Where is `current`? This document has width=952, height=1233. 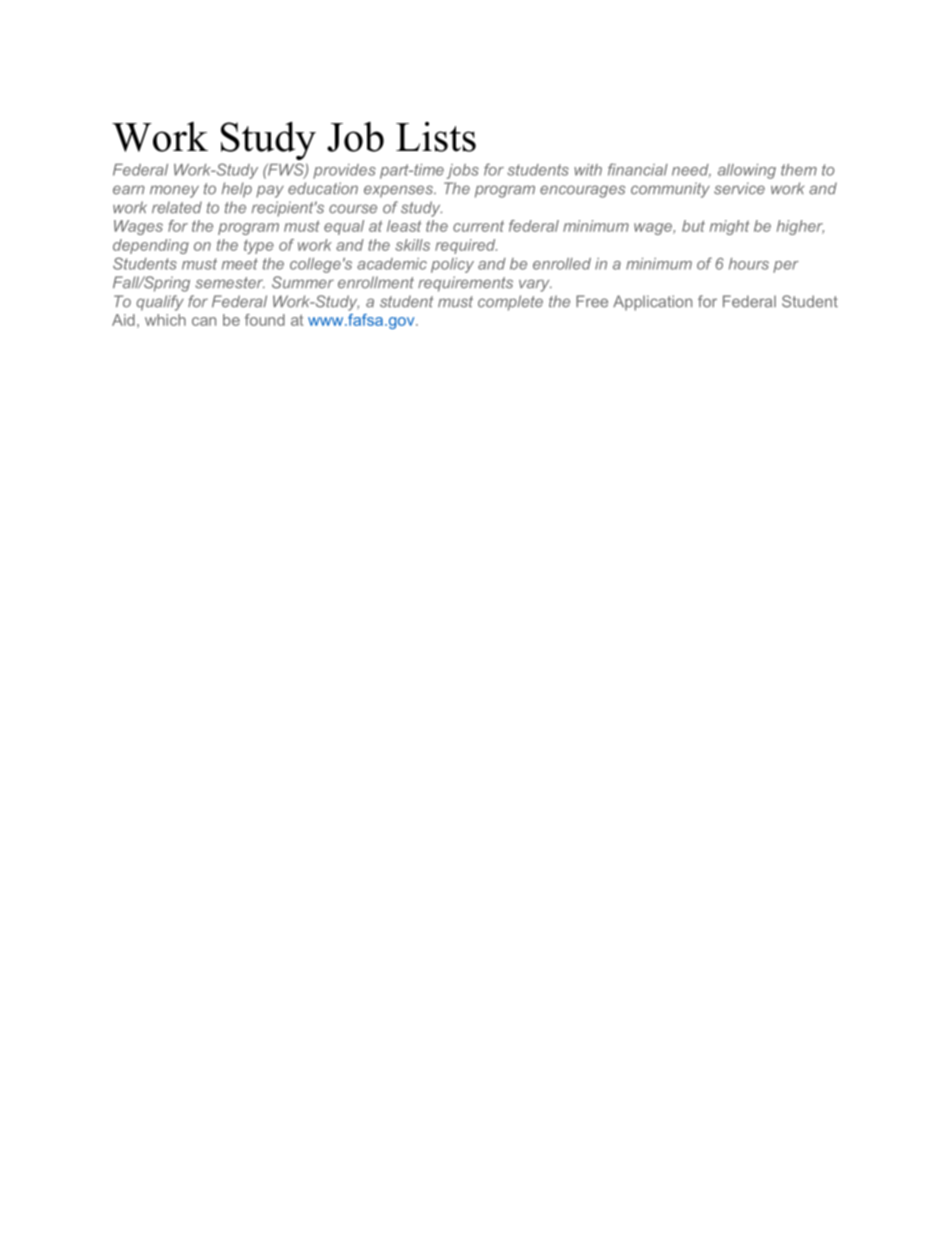
current is located at coordinates (478, 226).
